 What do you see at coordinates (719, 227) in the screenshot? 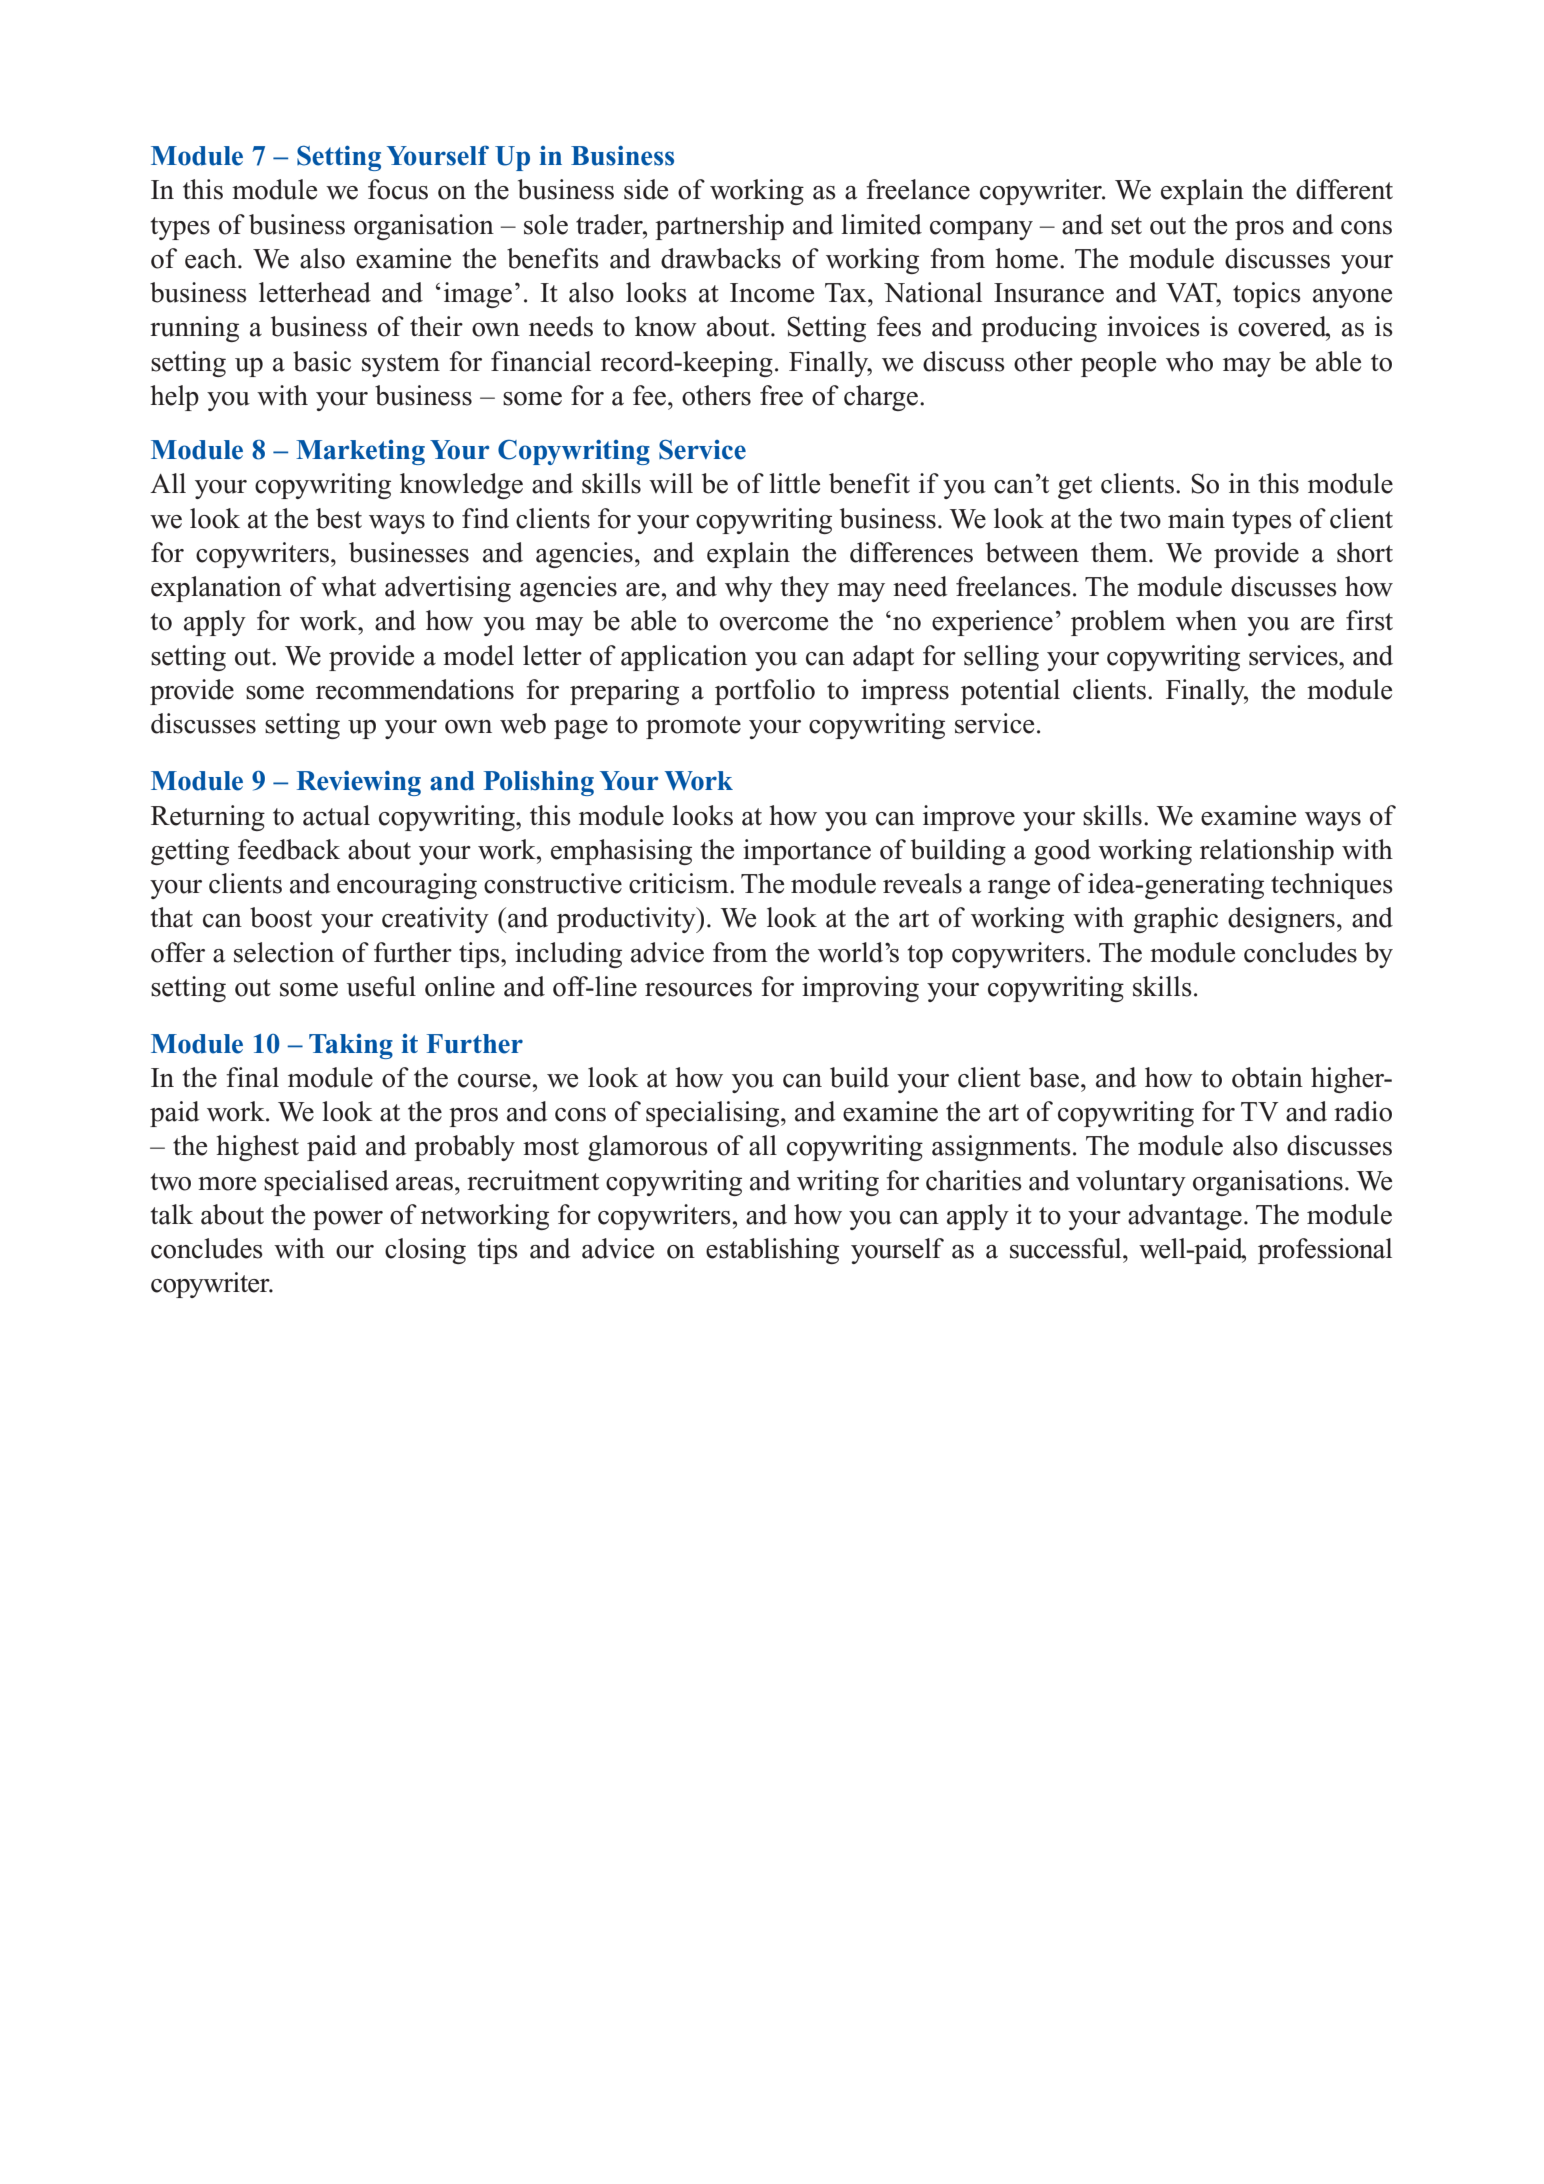
I see `partnership` at bounding box center [719, 227].
